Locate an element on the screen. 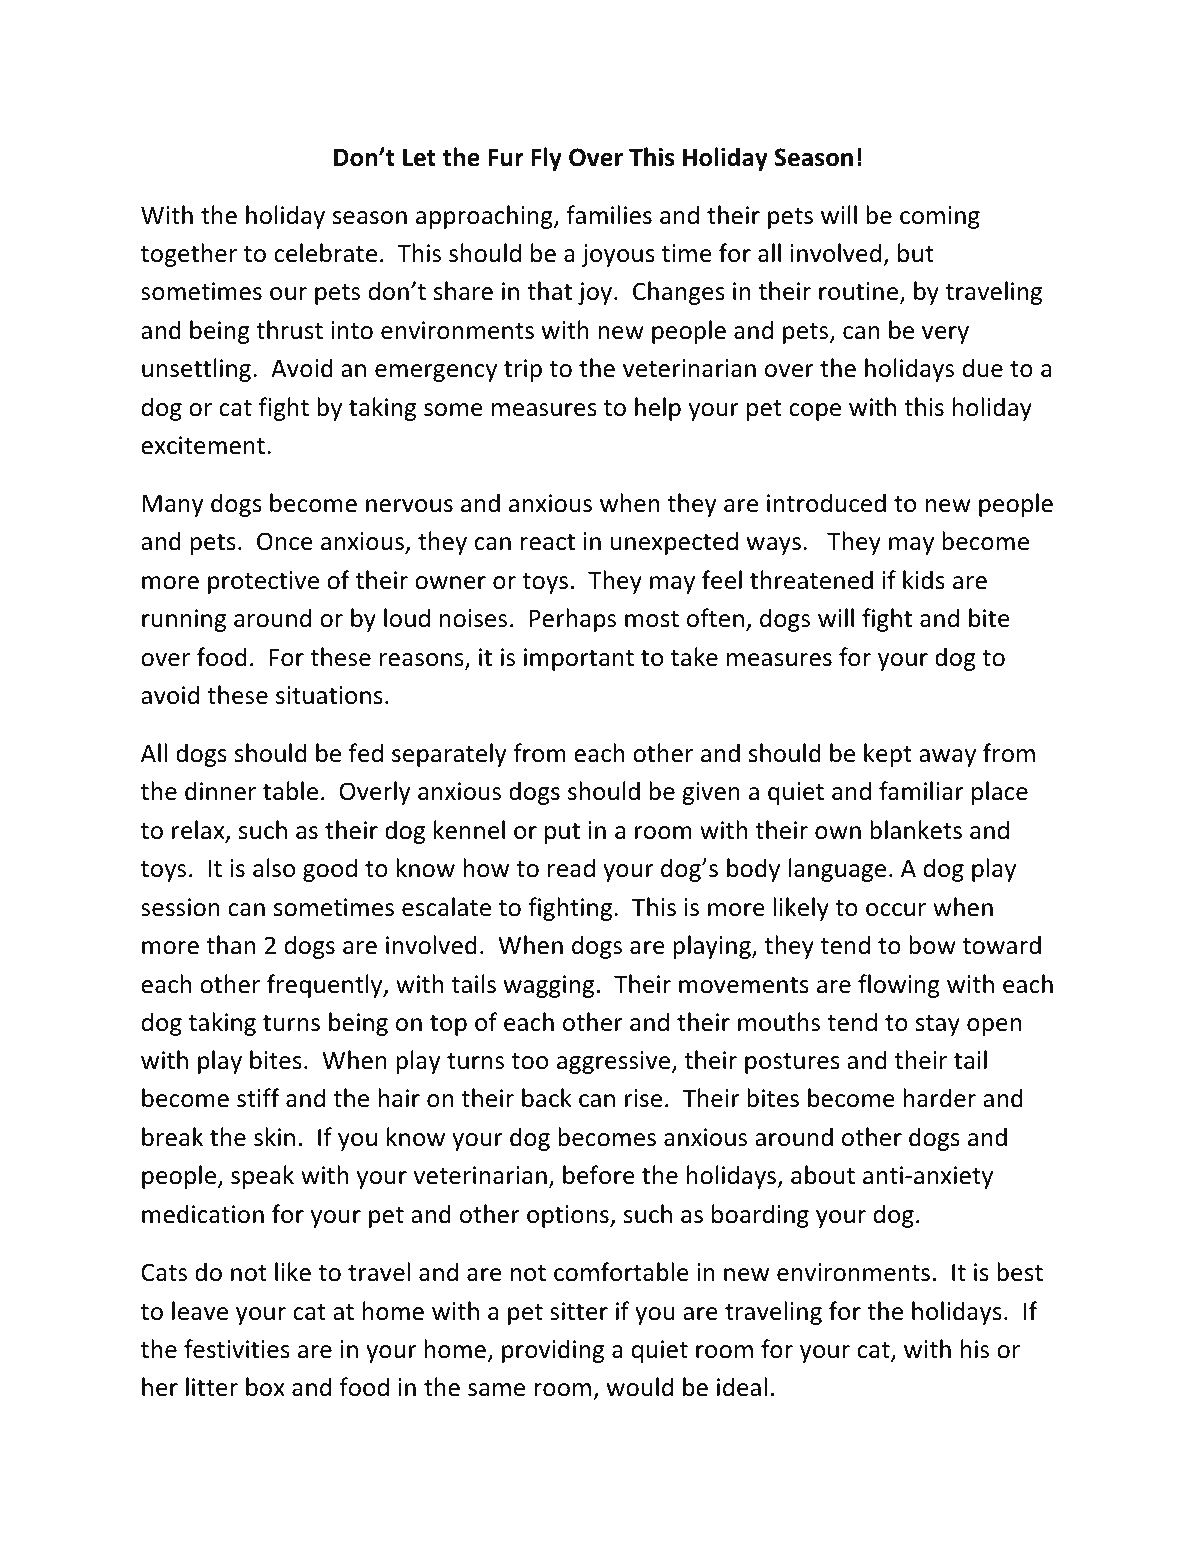 This screenshot has height=1548, width=1196. festivities is located at coordinates (237, 1349).
